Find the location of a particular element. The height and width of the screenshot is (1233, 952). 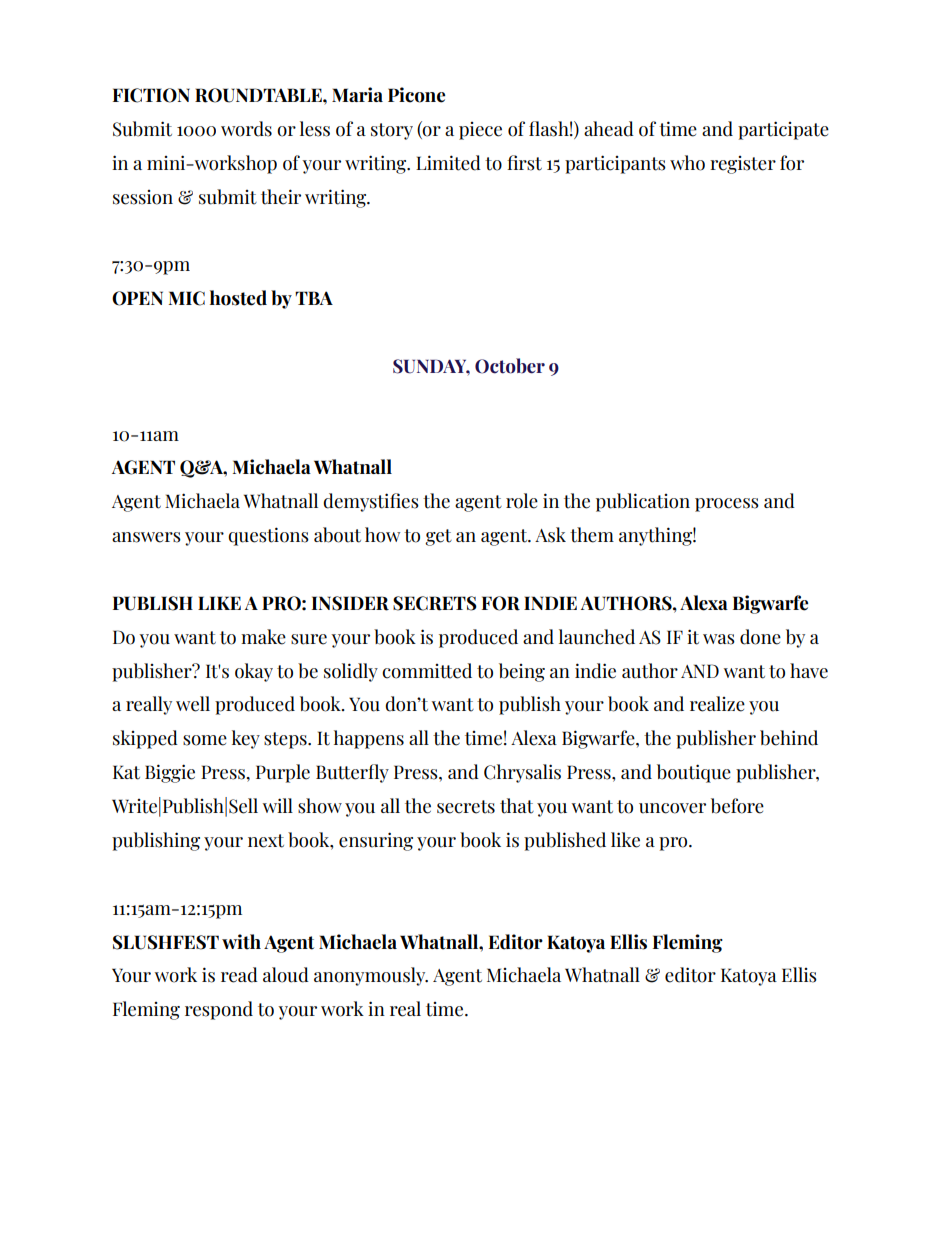

make is located at coordinates (263, 637).
